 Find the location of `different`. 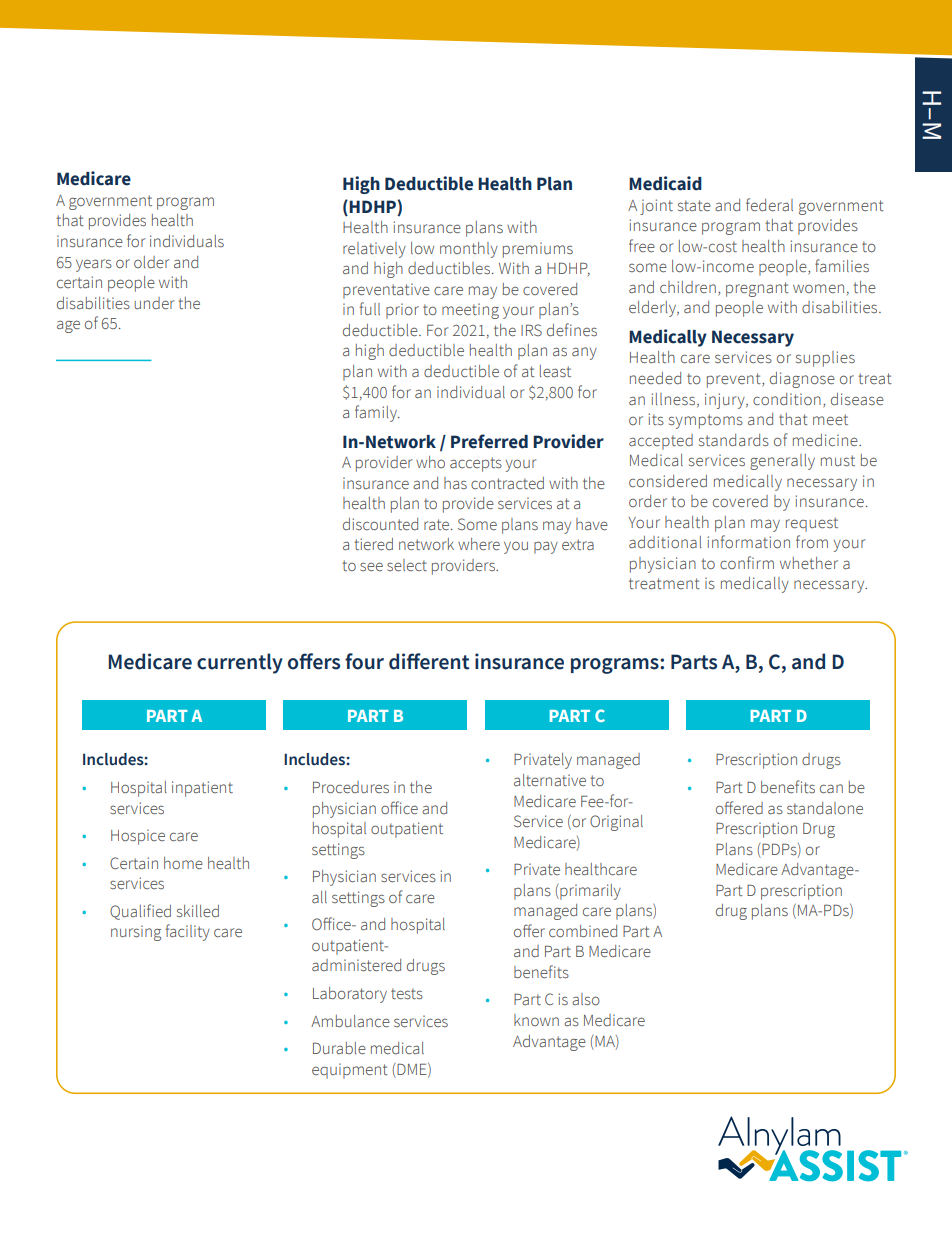

different is located at coordinates (429, 661).
